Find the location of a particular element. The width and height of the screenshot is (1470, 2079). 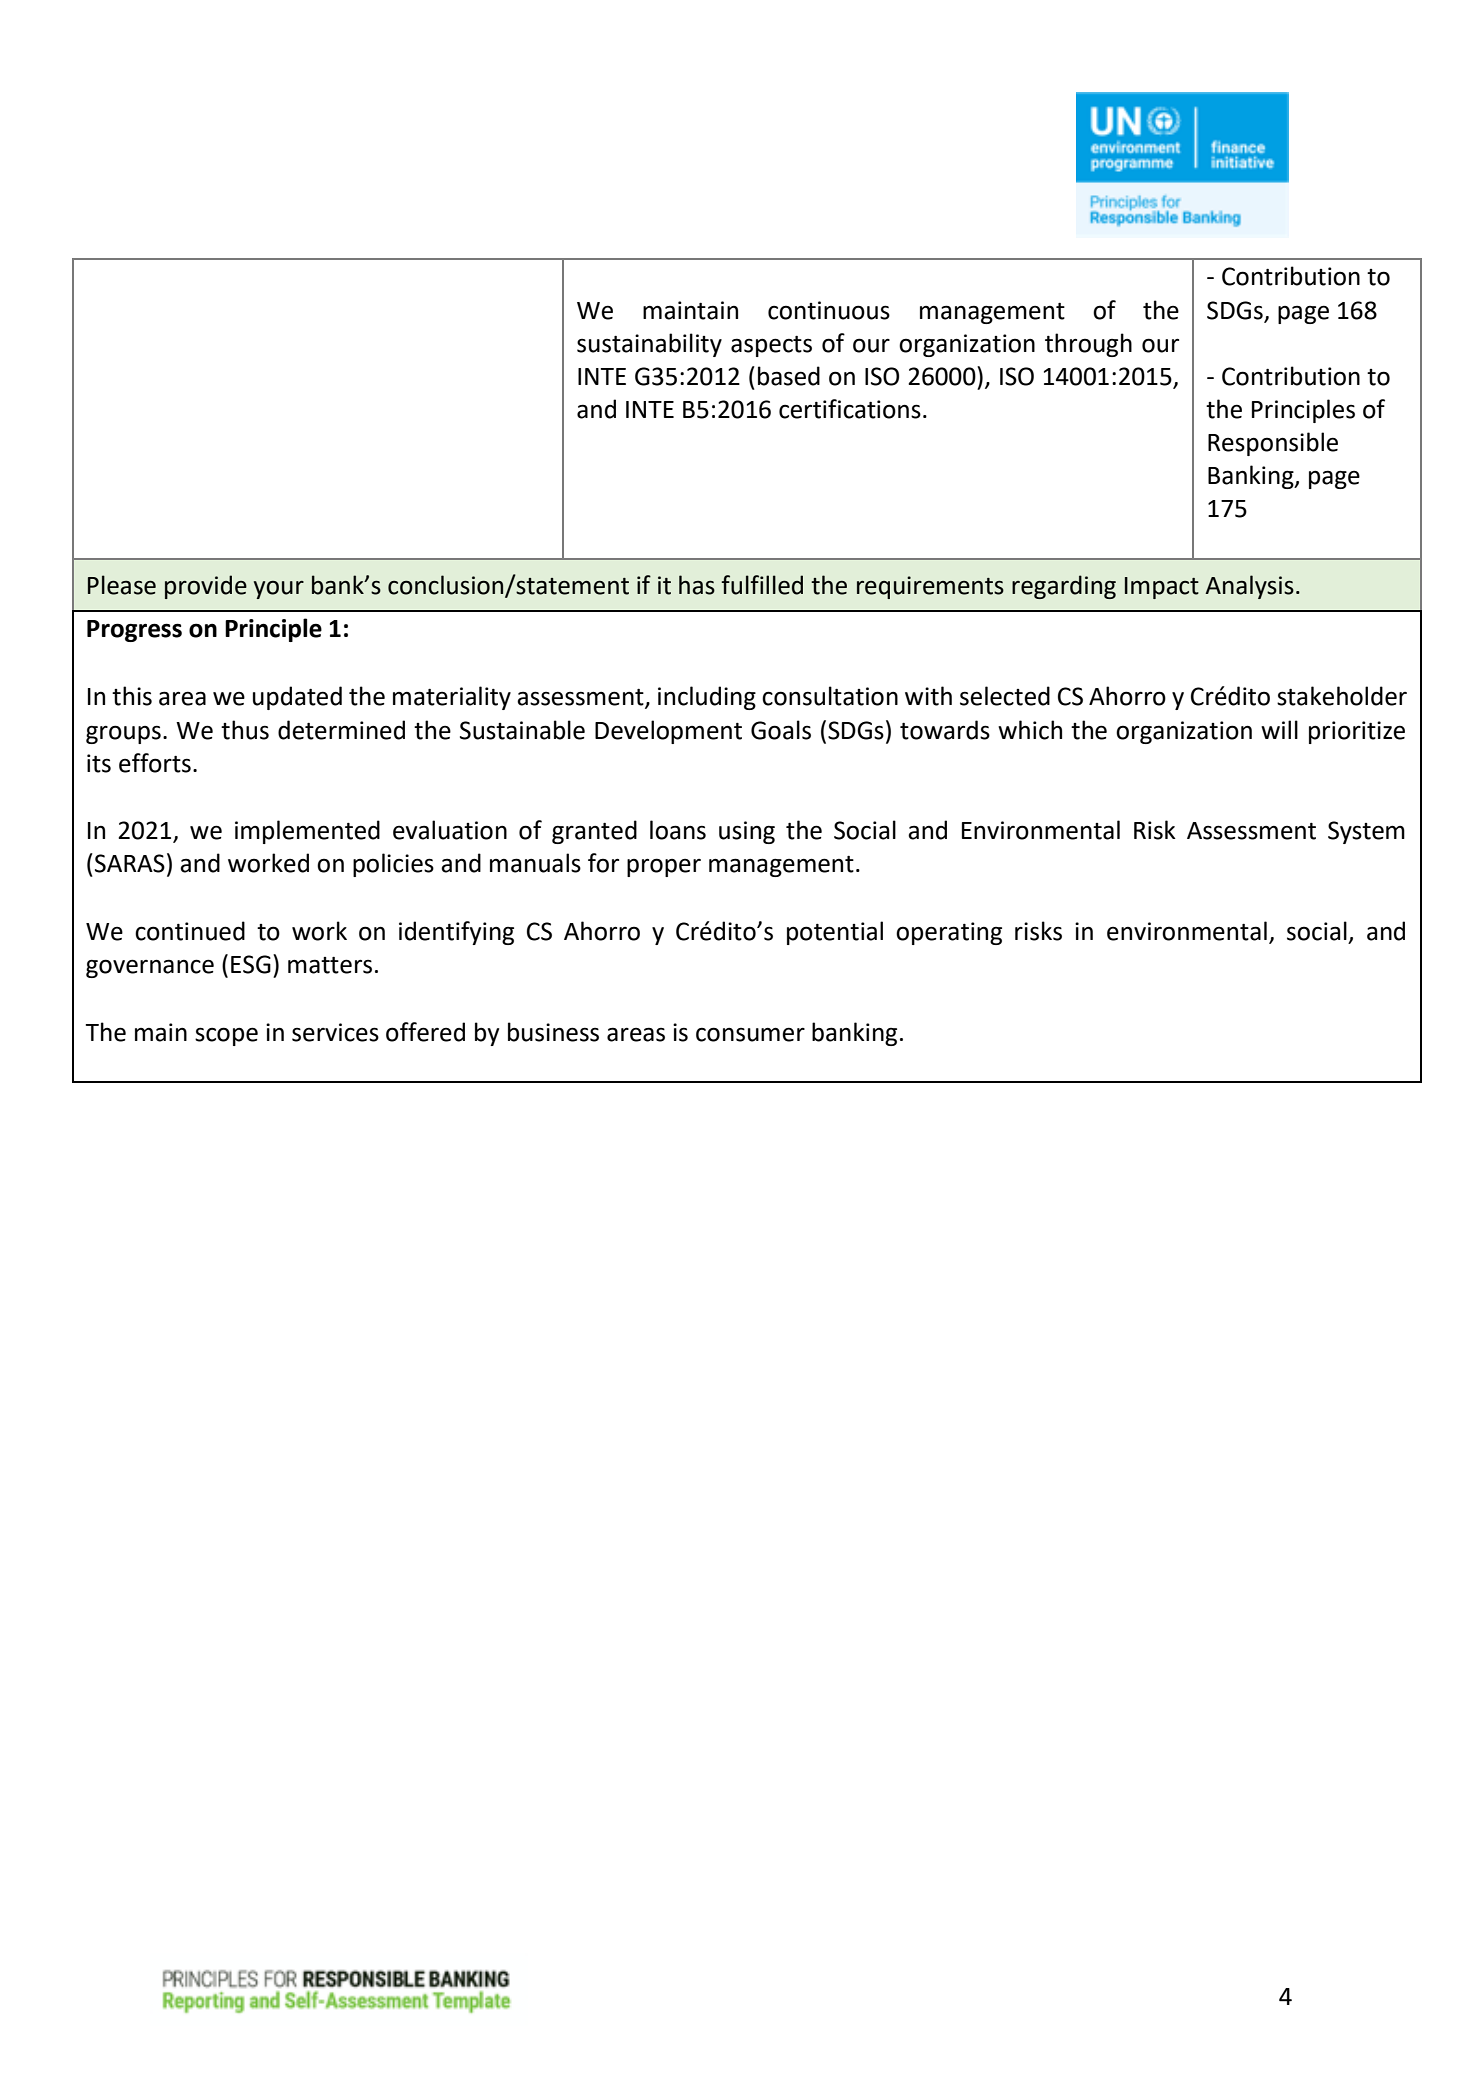

scope is located at coordinates (226, 1036).
